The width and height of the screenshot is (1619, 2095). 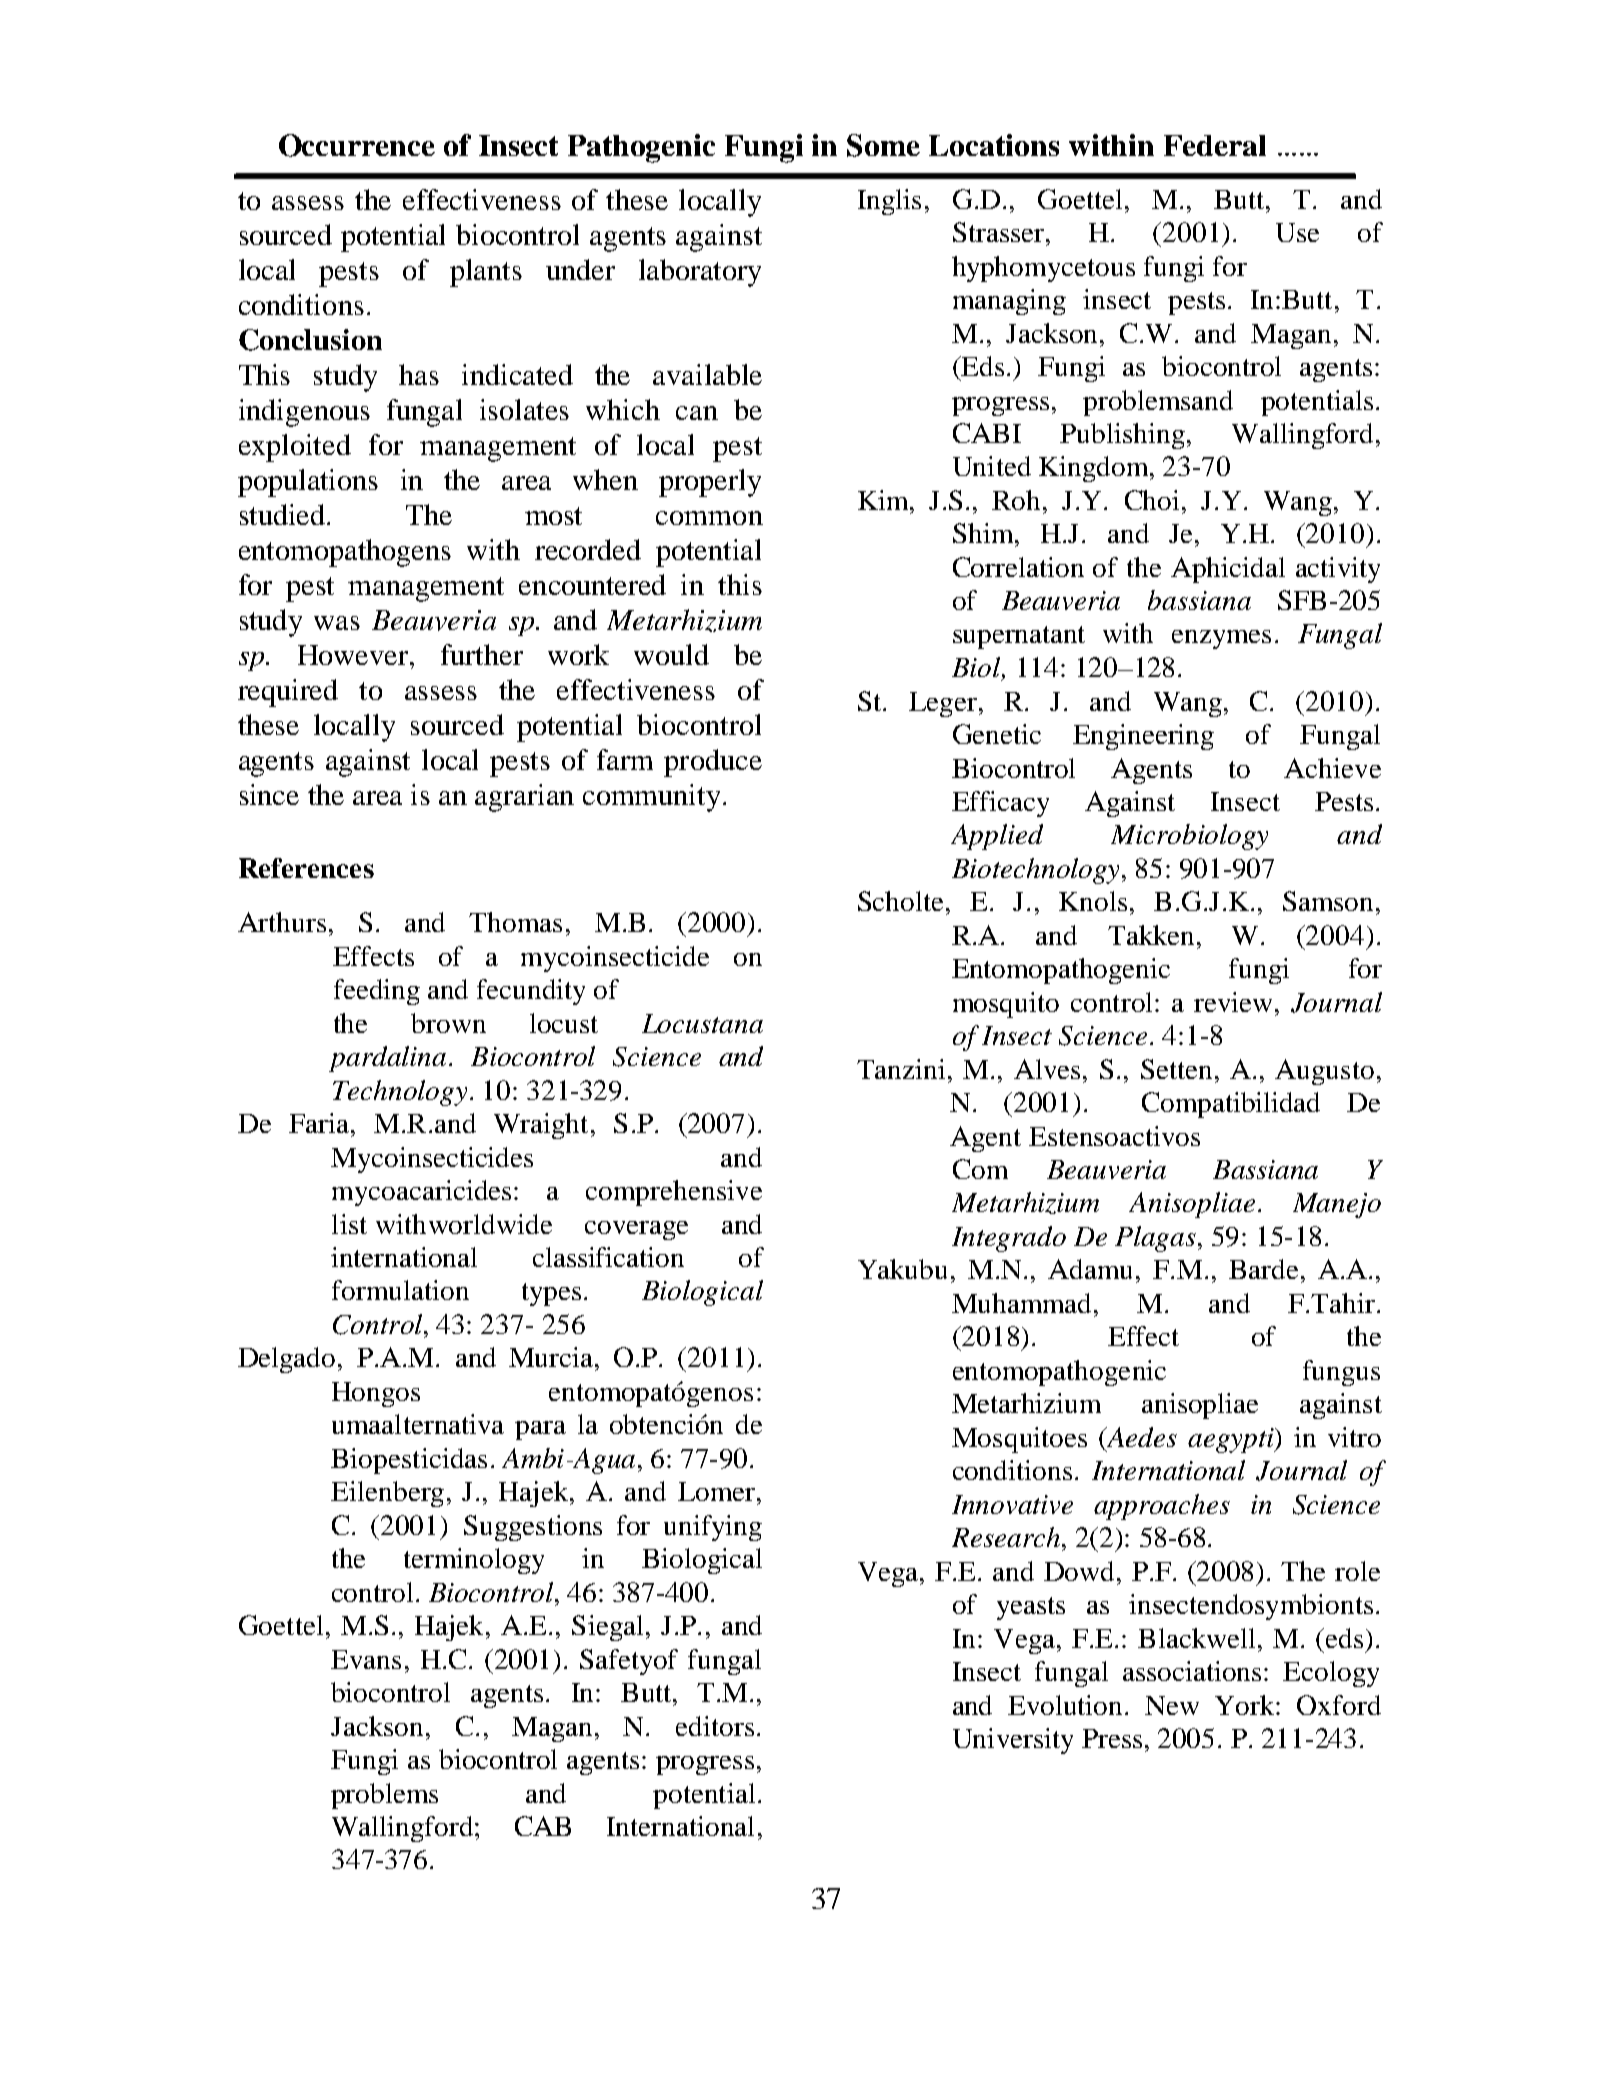 I want to click on Occurrence, so click(x=357, y=145).
